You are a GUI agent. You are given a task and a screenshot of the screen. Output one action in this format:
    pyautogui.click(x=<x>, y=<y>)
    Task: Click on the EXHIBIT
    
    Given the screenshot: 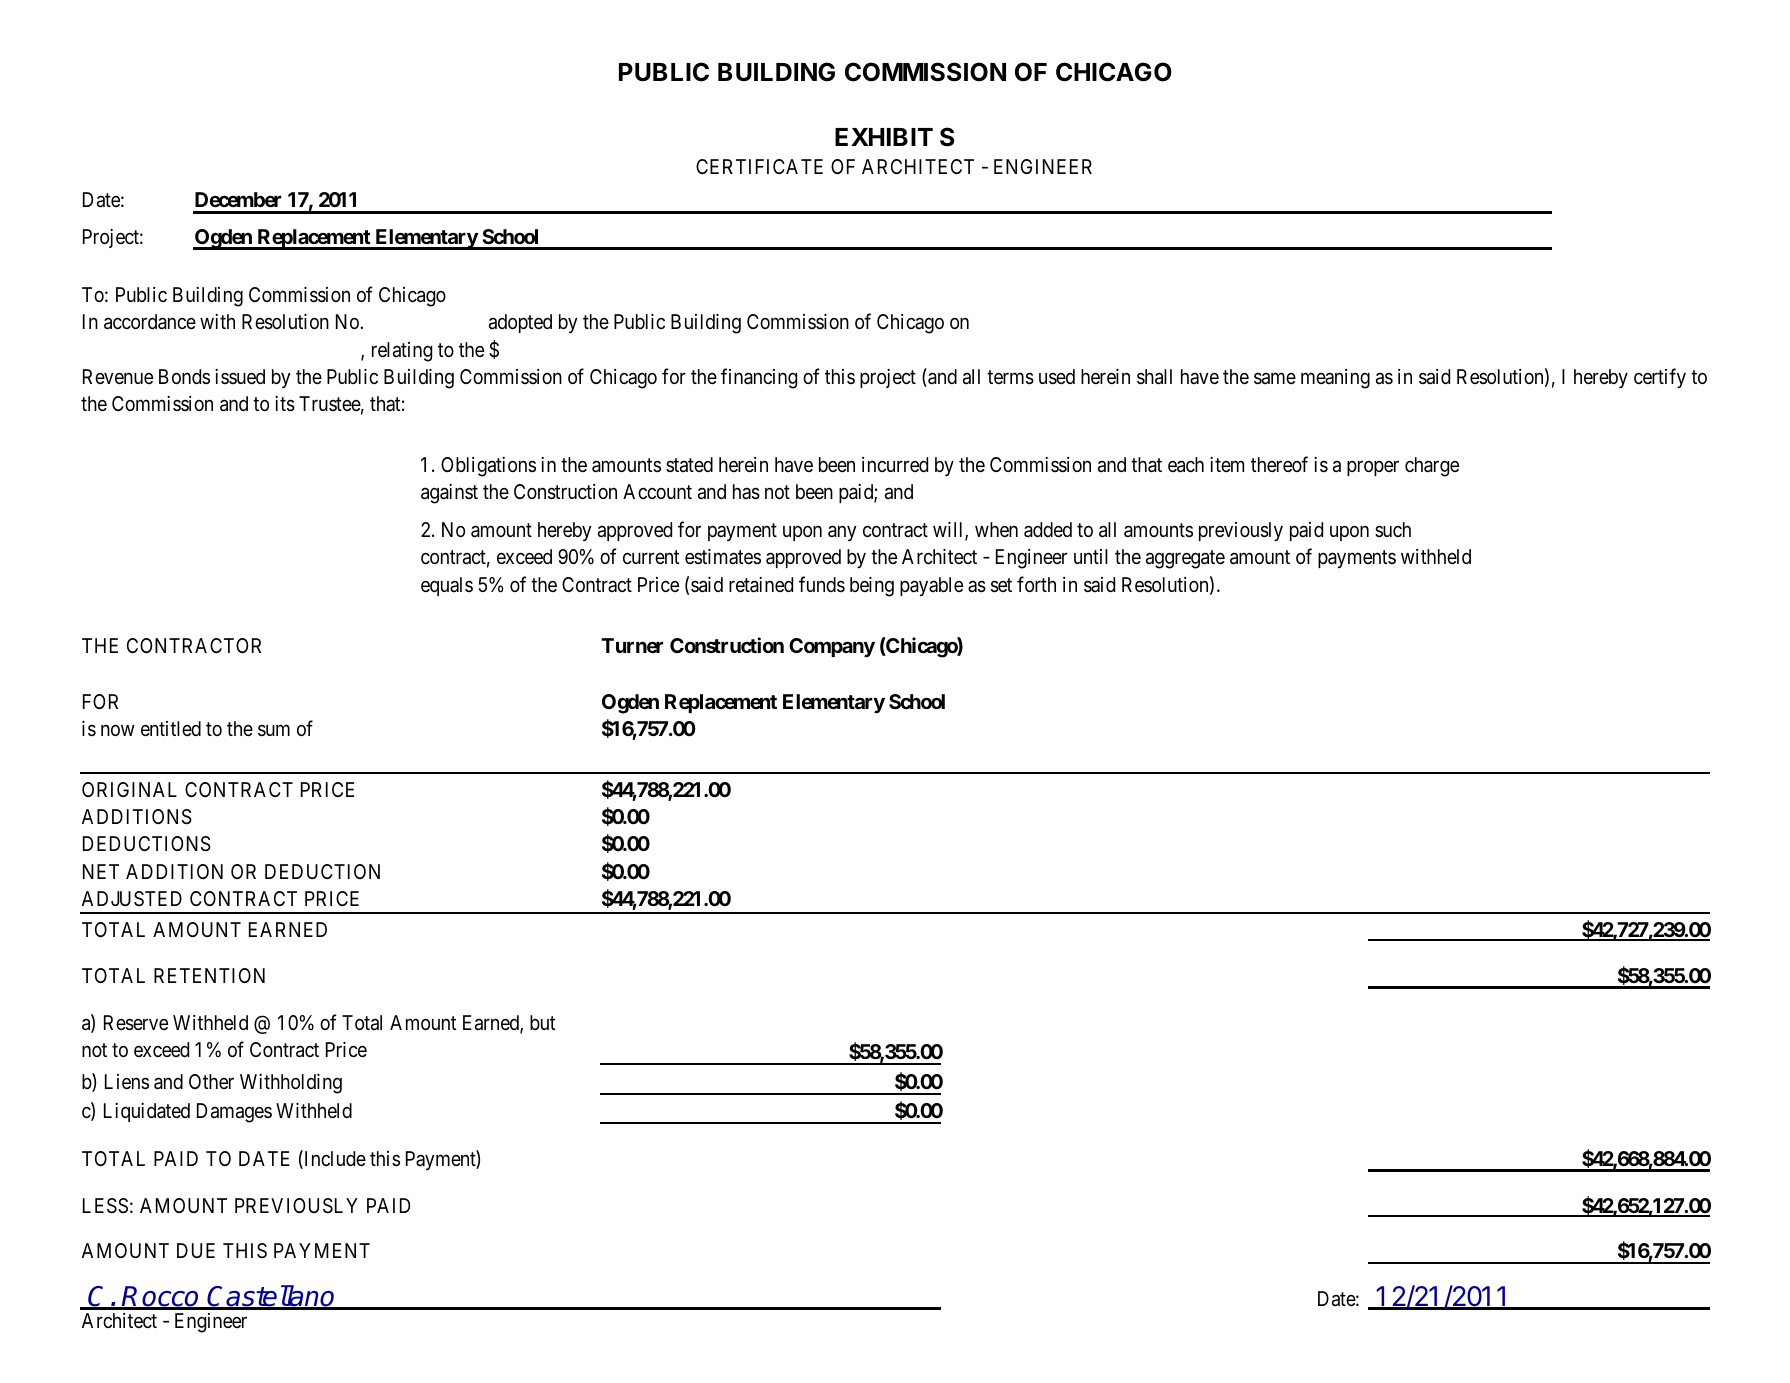 What is the action you would take?
    pyautogui.click(x=884, y=137)
